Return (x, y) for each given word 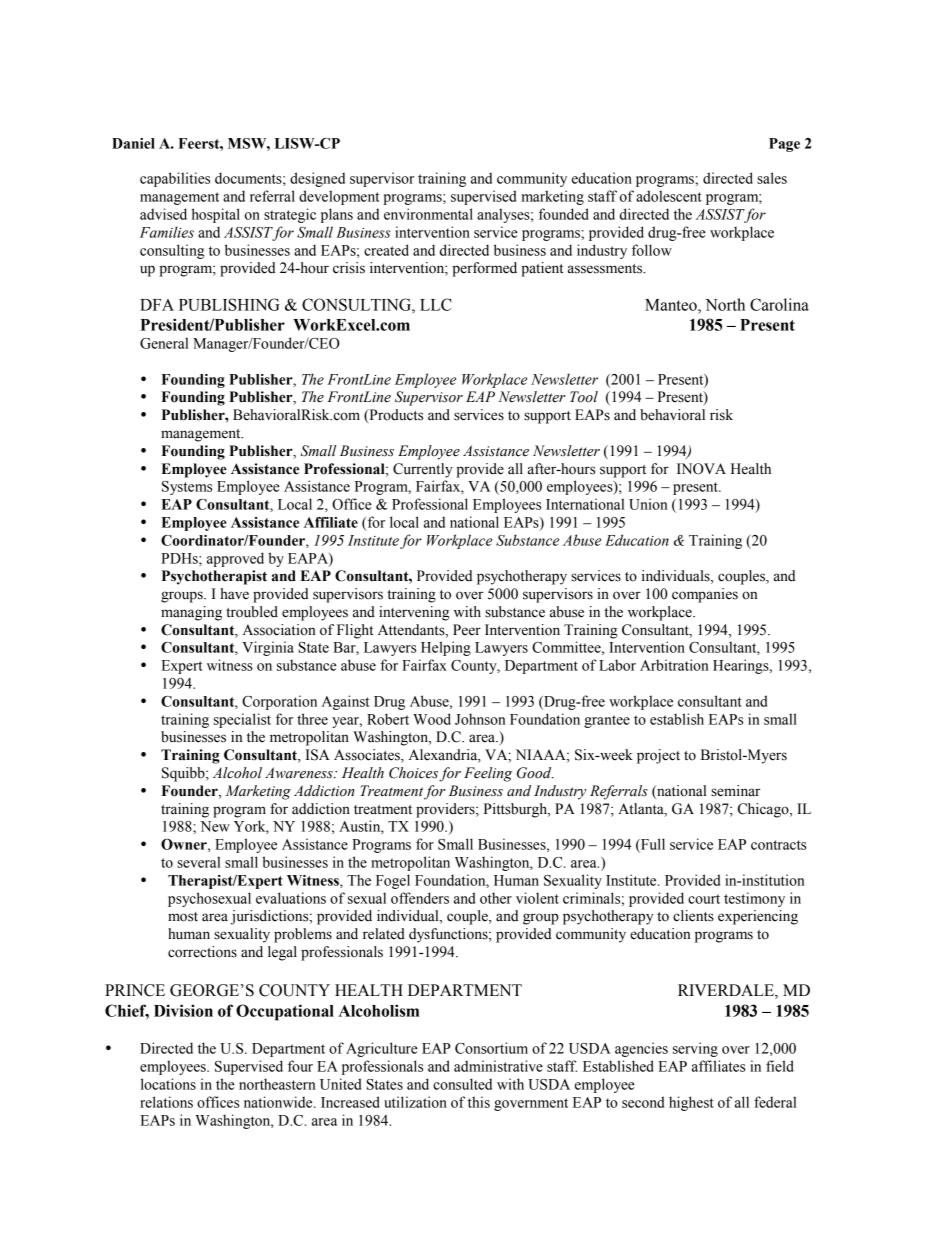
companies (705, 595)
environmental (428, 214)
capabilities (175, 179)
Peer (467, 630)
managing (191, 613)
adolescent (669, 196)
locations (168, 1084)
